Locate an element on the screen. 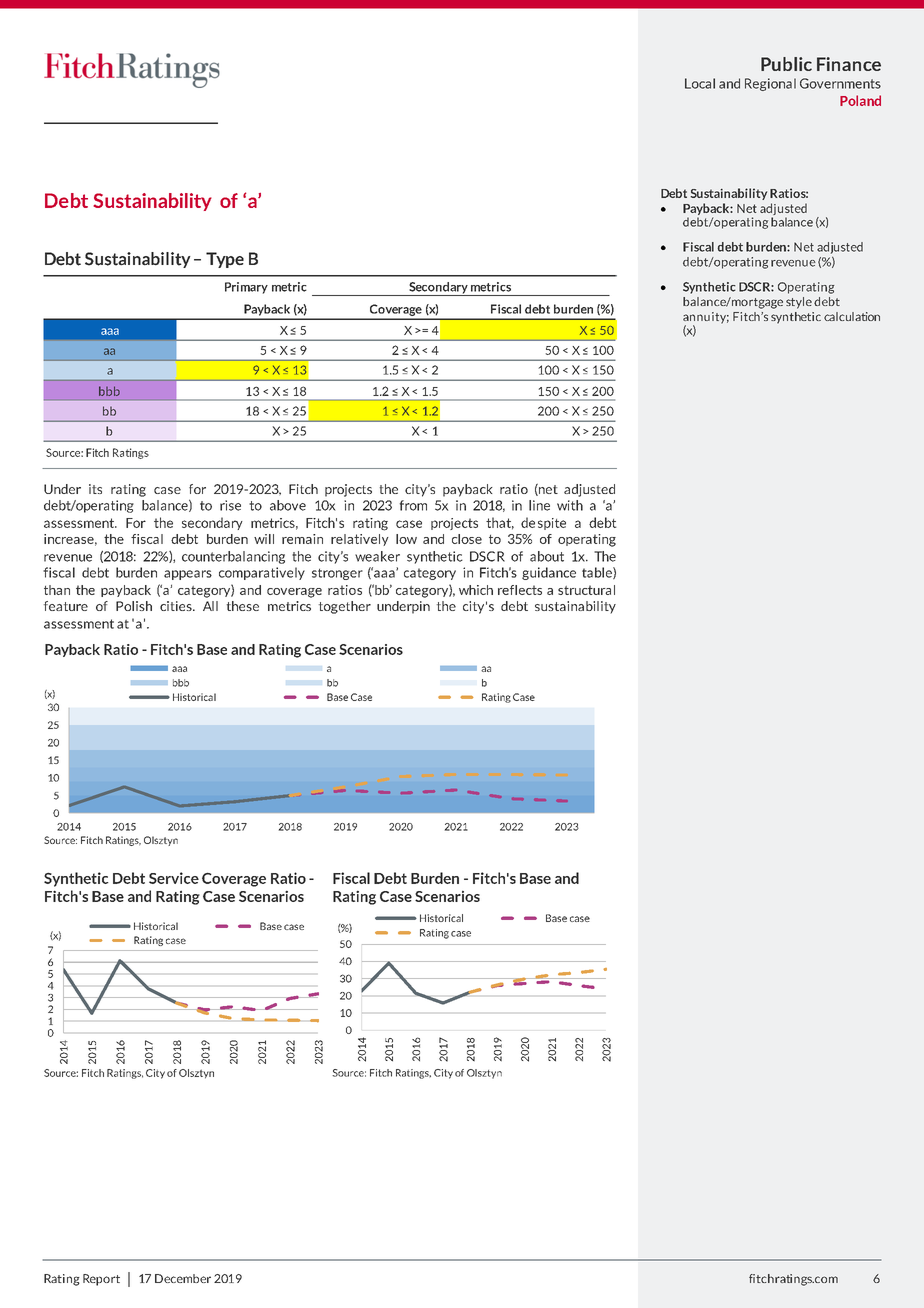  Service is located at coordinates (174, 878).
